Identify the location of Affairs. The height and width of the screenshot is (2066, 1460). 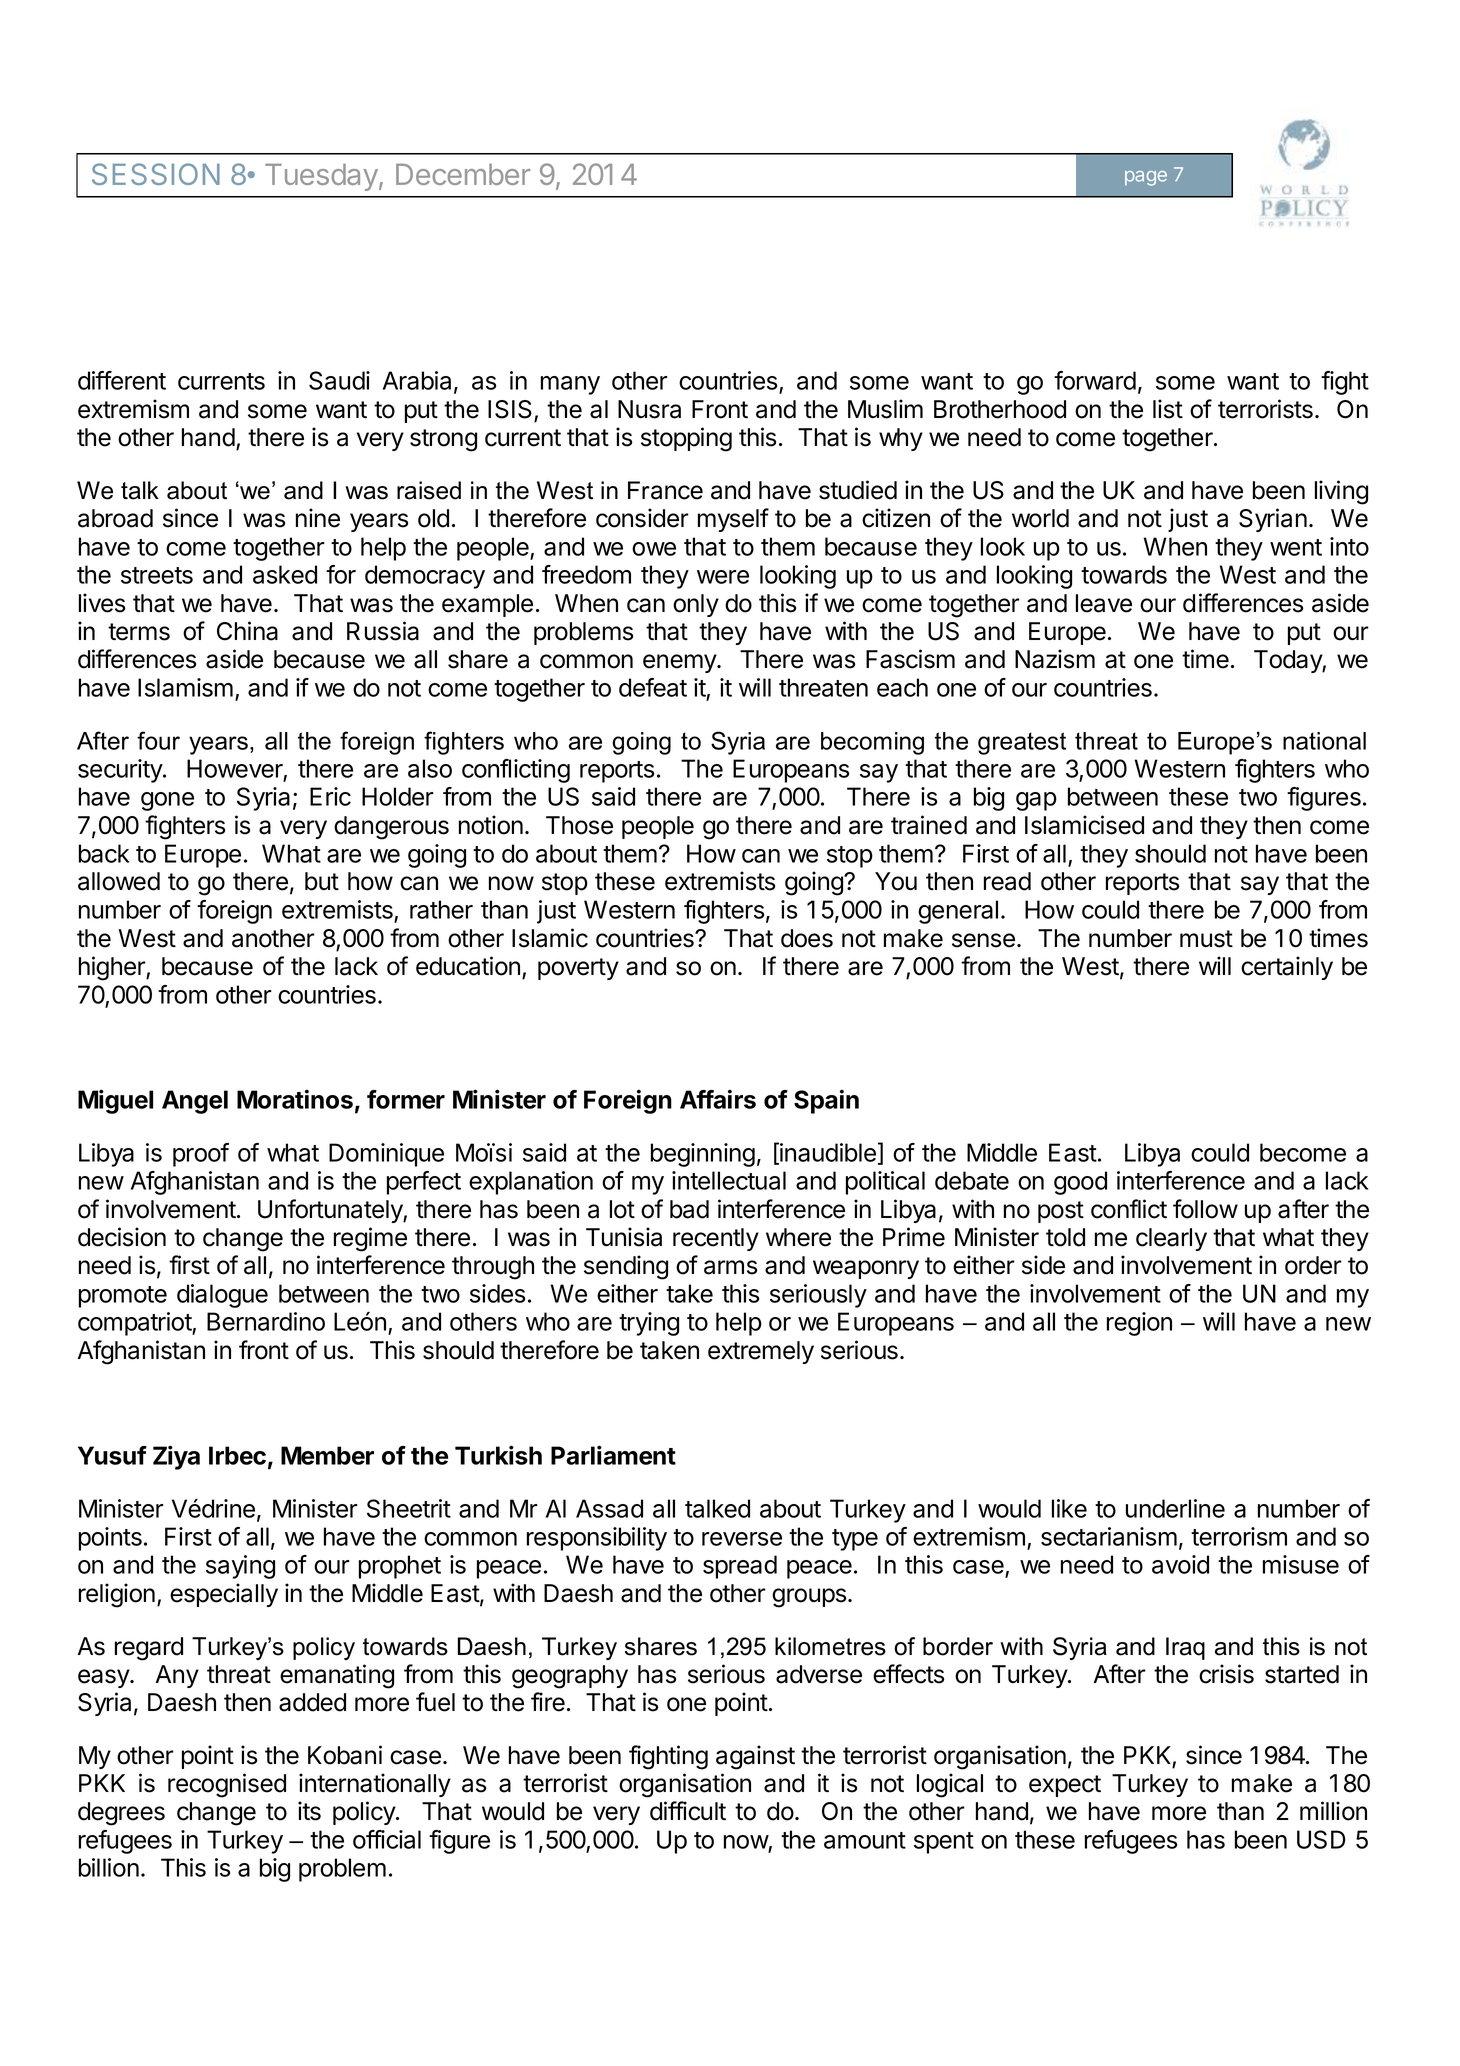
(718, 1099).
